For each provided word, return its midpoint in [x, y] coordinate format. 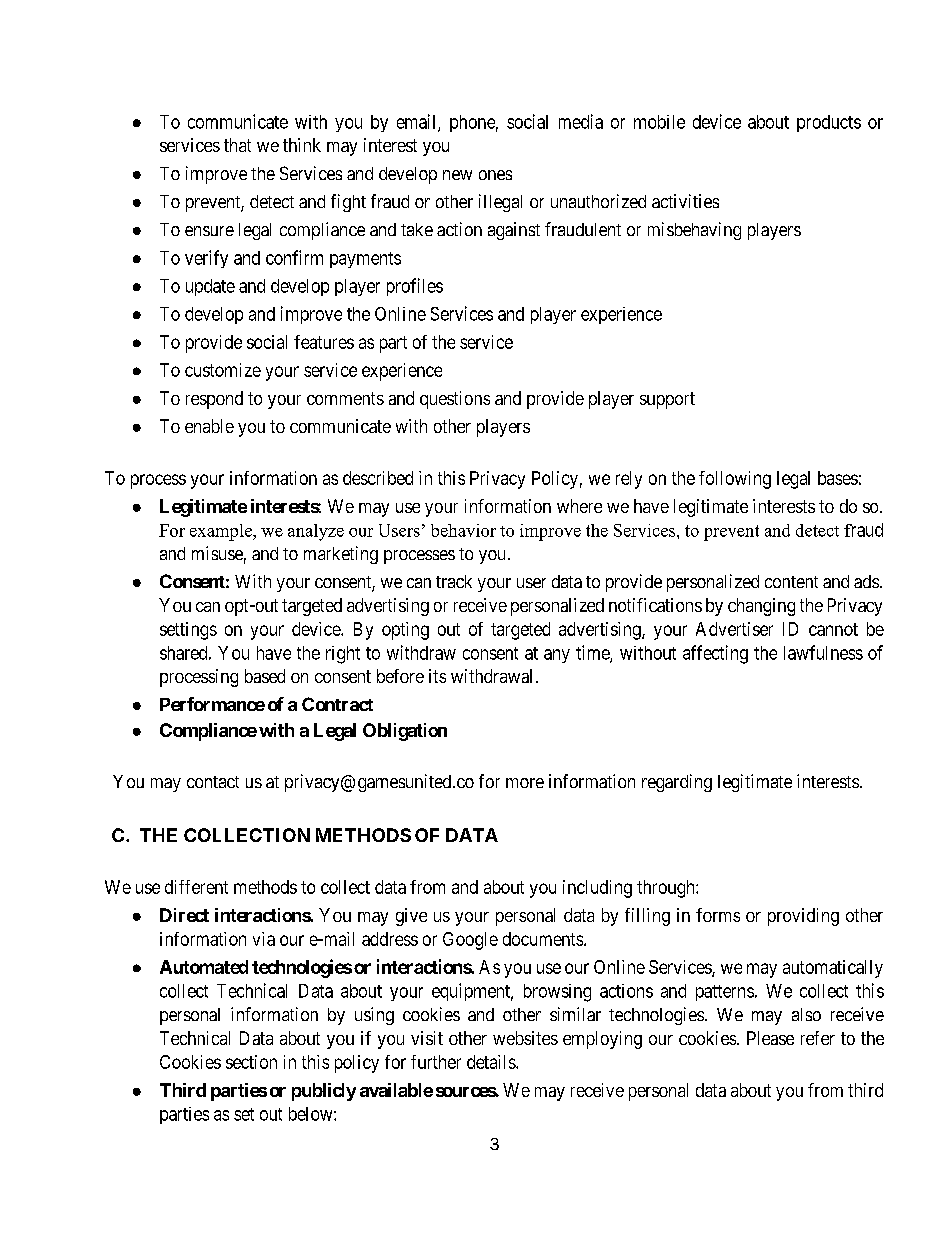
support [667, 400]
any [557, 656]
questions [455, 400]
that [237, 145]
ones [495, 175]
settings [188, 631]
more [525, 783]
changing [761, 607]
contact [213, 782]
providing [803, 917]
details [492, 1062]
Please [770, 1038]
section [251, 1062]
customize [223, 370]
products [829, 123]
